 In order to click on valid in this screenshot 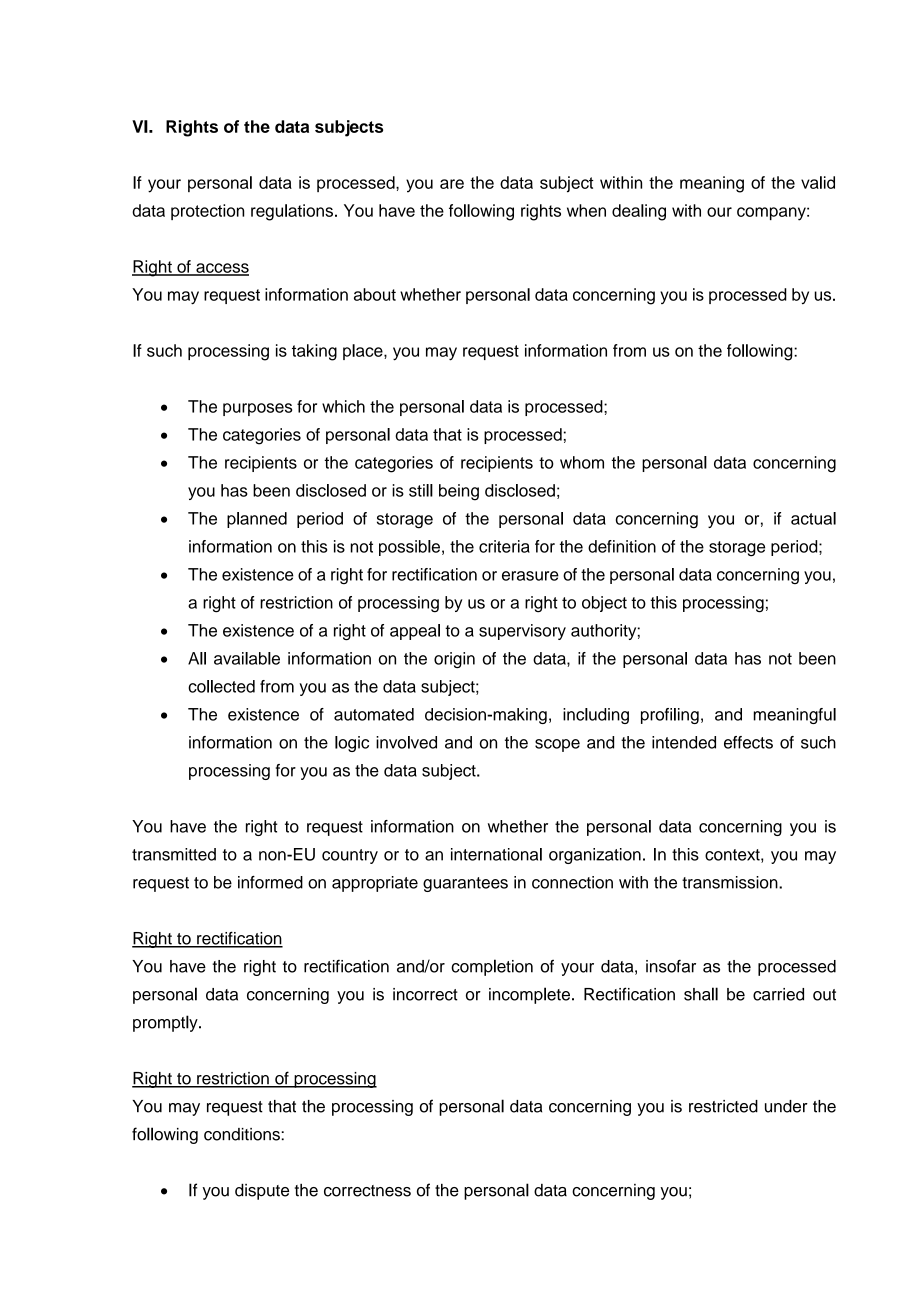, I will do `click(818, 182)`.
